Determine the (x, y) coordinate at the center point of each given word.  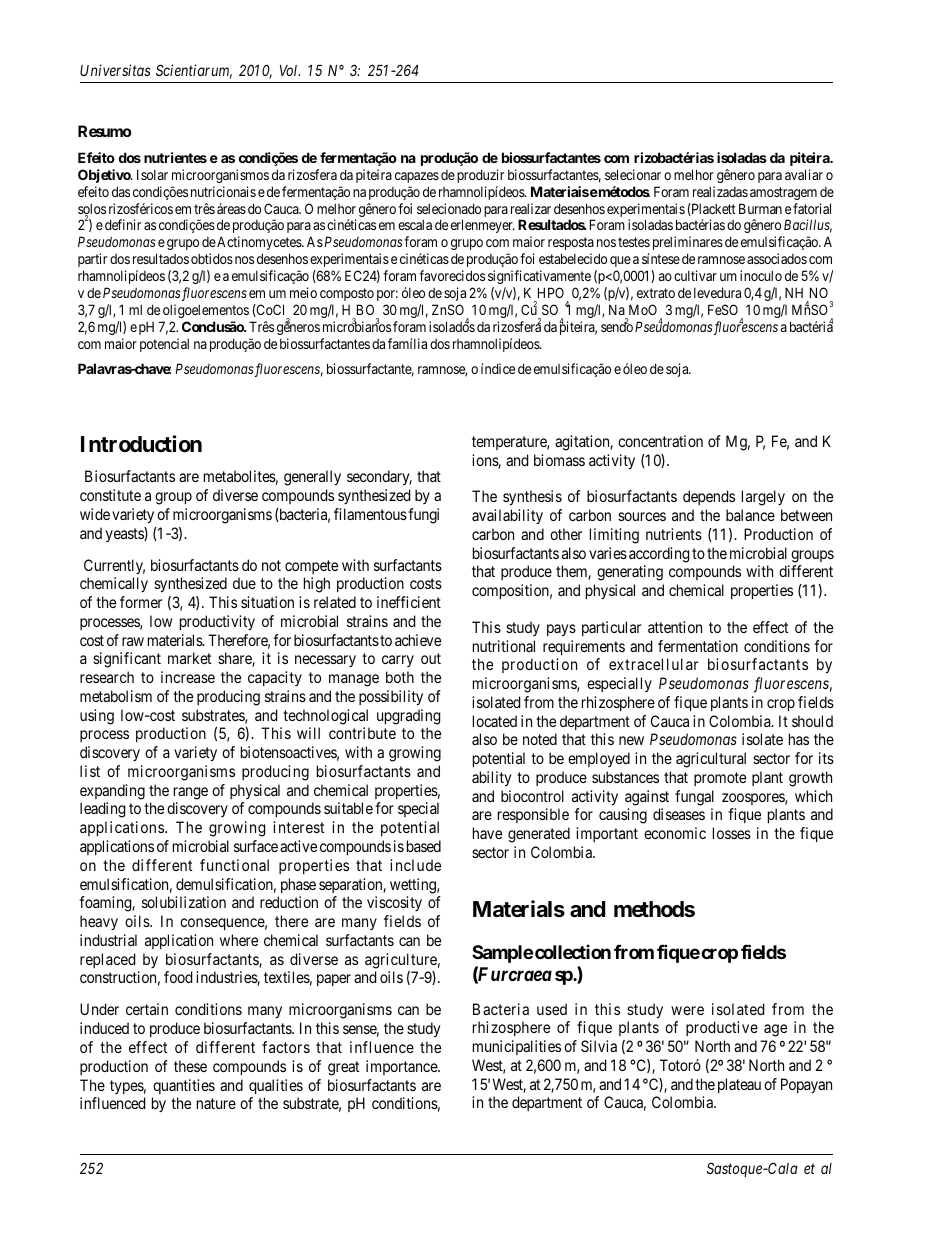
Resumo (104, 131)
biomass (559, 460)
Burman (760, 208)
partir (92, 260)
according (659, 555)
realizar (531, 208)
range (191, 793)
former (141, 602)
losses (732, 833)
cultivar (695, 275)
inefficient (409, 602)
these (190, 1066)
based (424, 846)
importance (402, 1067)
